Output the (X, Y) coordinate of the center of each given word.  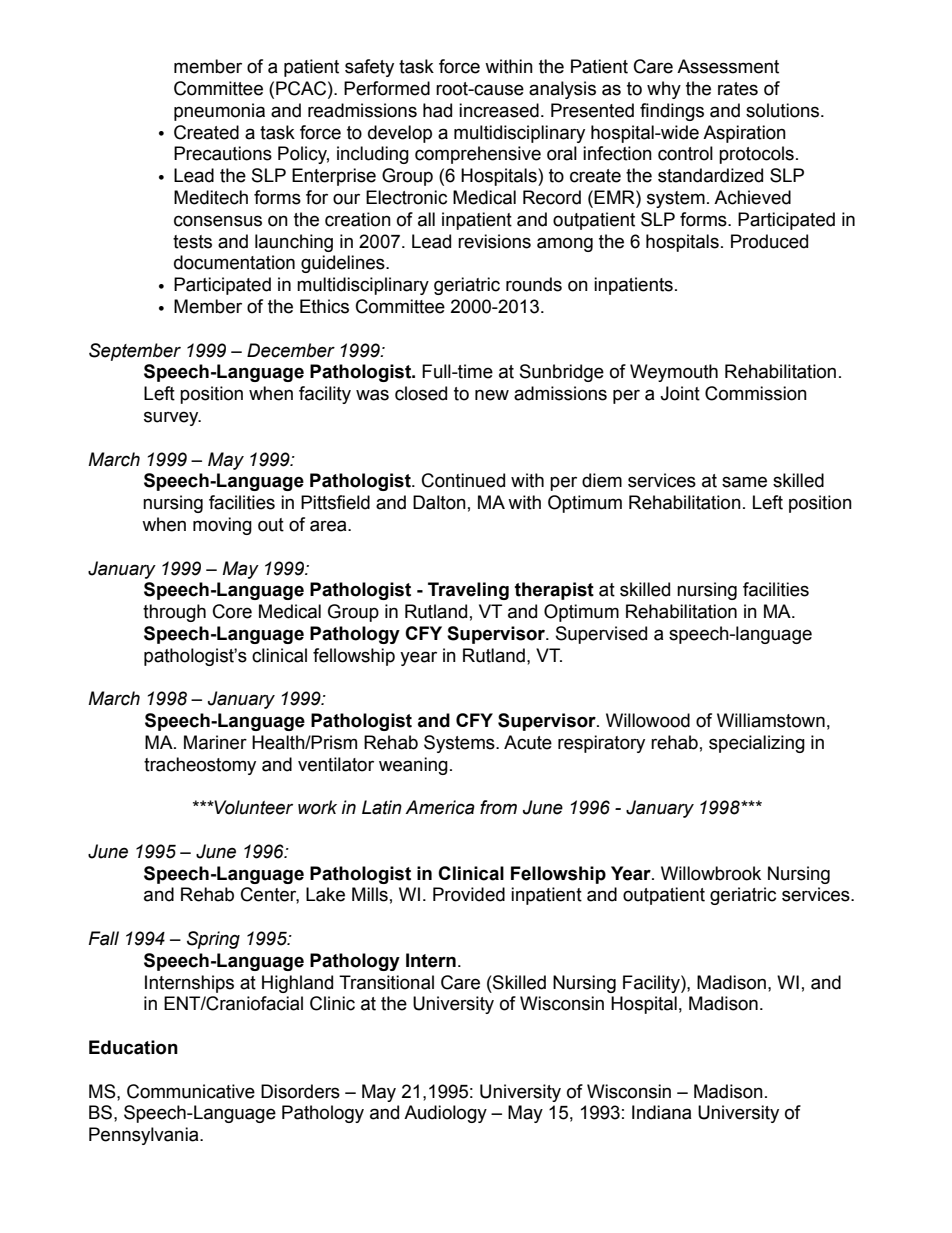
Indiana (662, 1112)
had (437, 110)
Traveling (468, 591)
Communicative (191, 1091)
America (440, 807)
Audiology (445, 1114)
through (174, 613)
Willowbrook (711, 873)
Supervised (601, 635)
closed (421, 393)
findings (672, 112)
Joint (680, 393)
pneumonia (219, 112)
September (135, 352)
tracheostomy (200, 766)
